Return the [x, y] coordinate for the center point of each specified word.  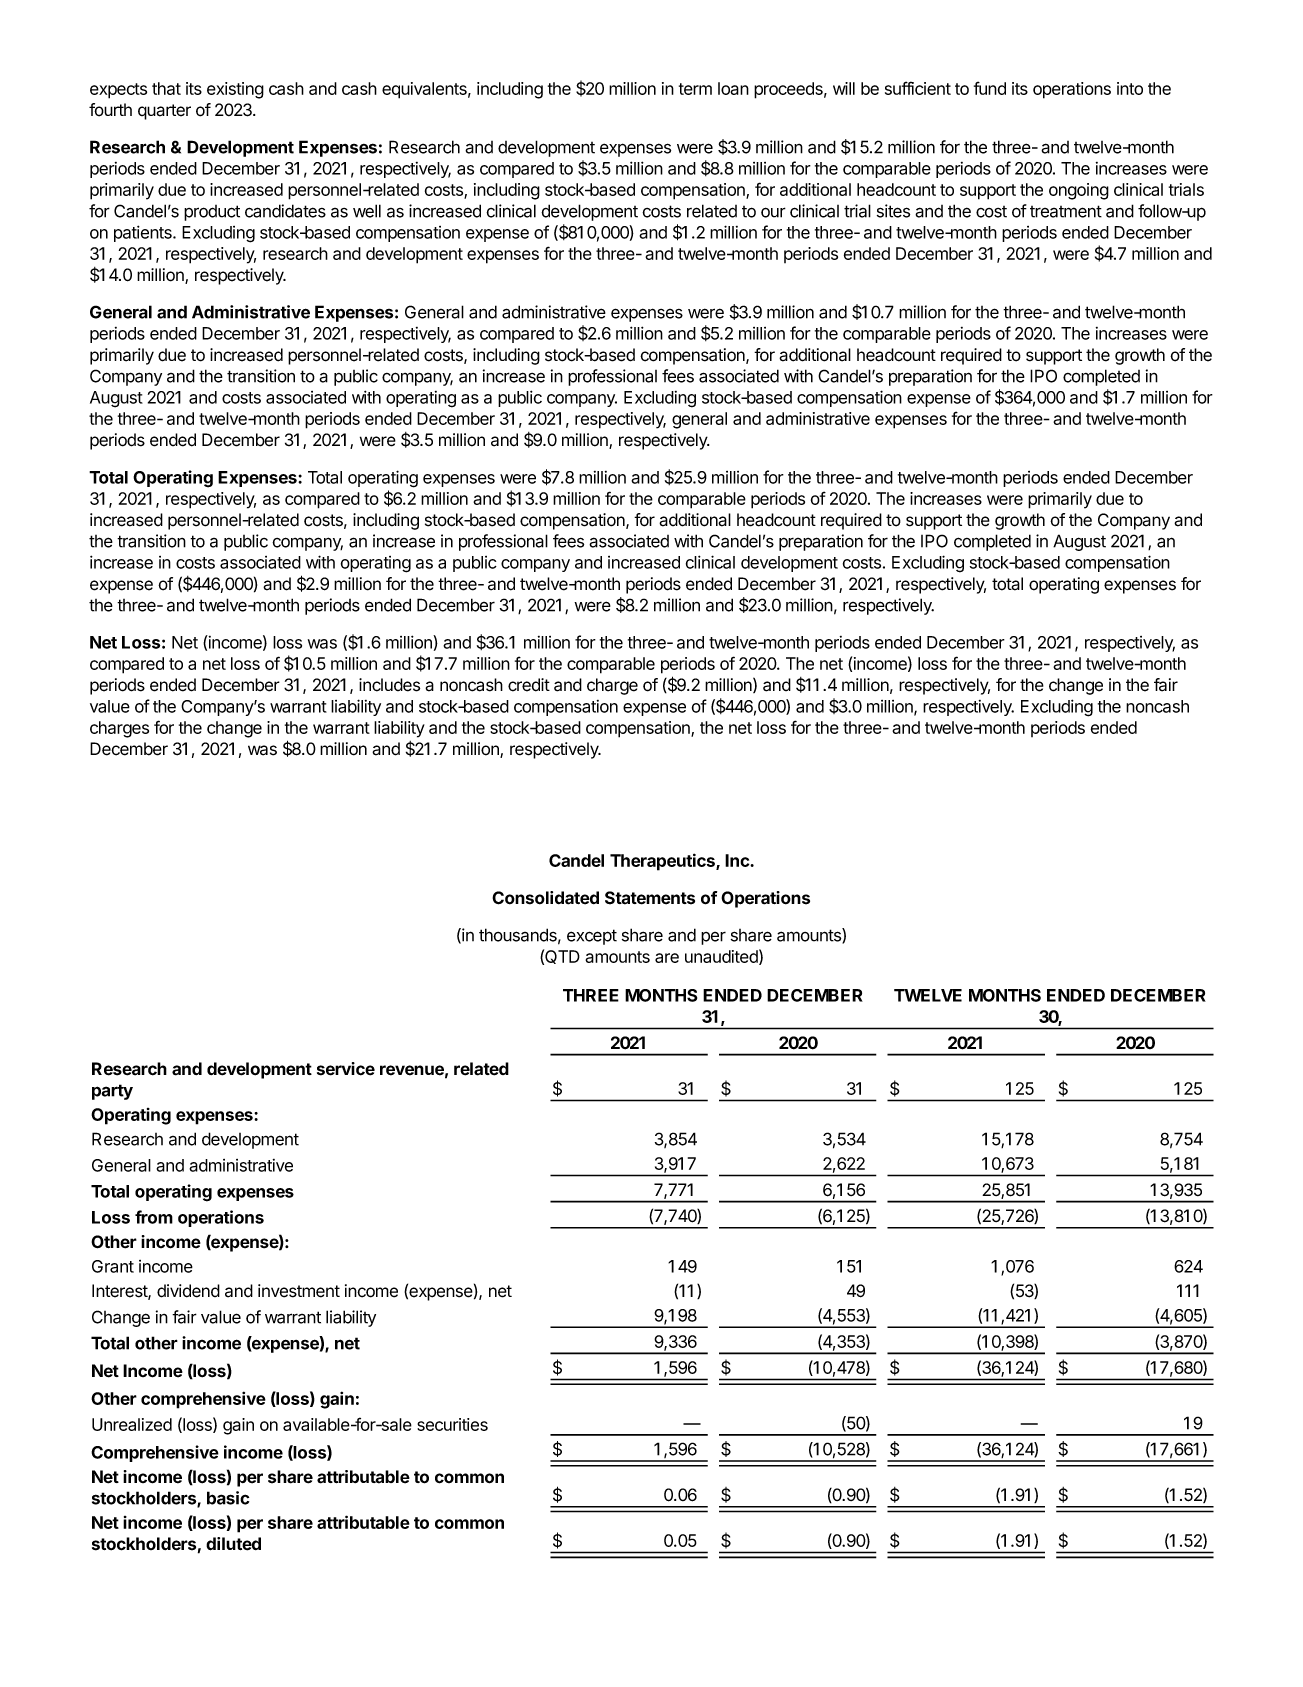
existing [235, 90]
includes [389, 685]
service [346, 1069]
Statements [650, 898]
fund [990, 88]
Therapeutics [663, 862]
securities [452, 1424]
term [695, 89]
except [592, 937]
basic [228, 1498]
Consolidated [545, 898]
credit [529, 685]
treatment [1066, 211]
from [154, 1217]
